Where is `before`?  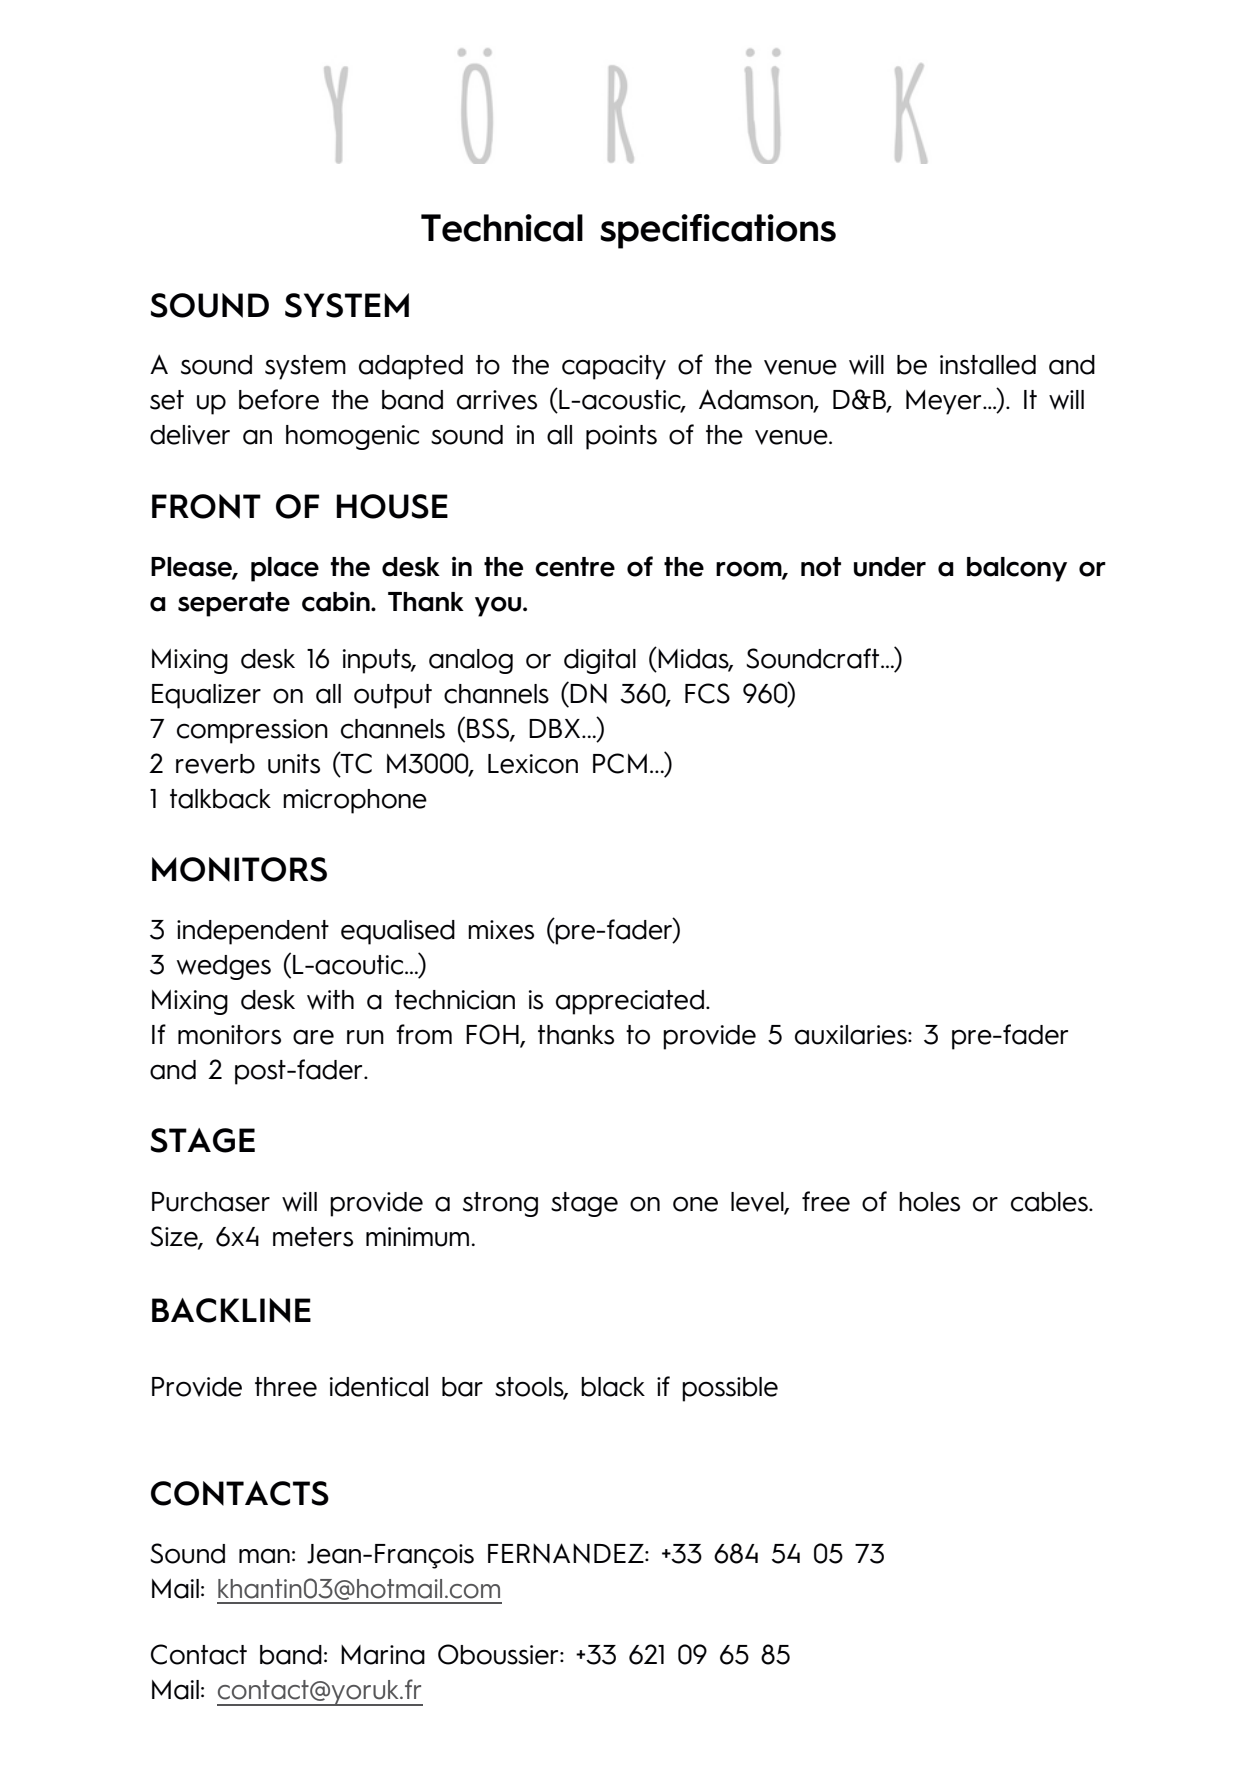
before is located at coordinates (279, 399).
